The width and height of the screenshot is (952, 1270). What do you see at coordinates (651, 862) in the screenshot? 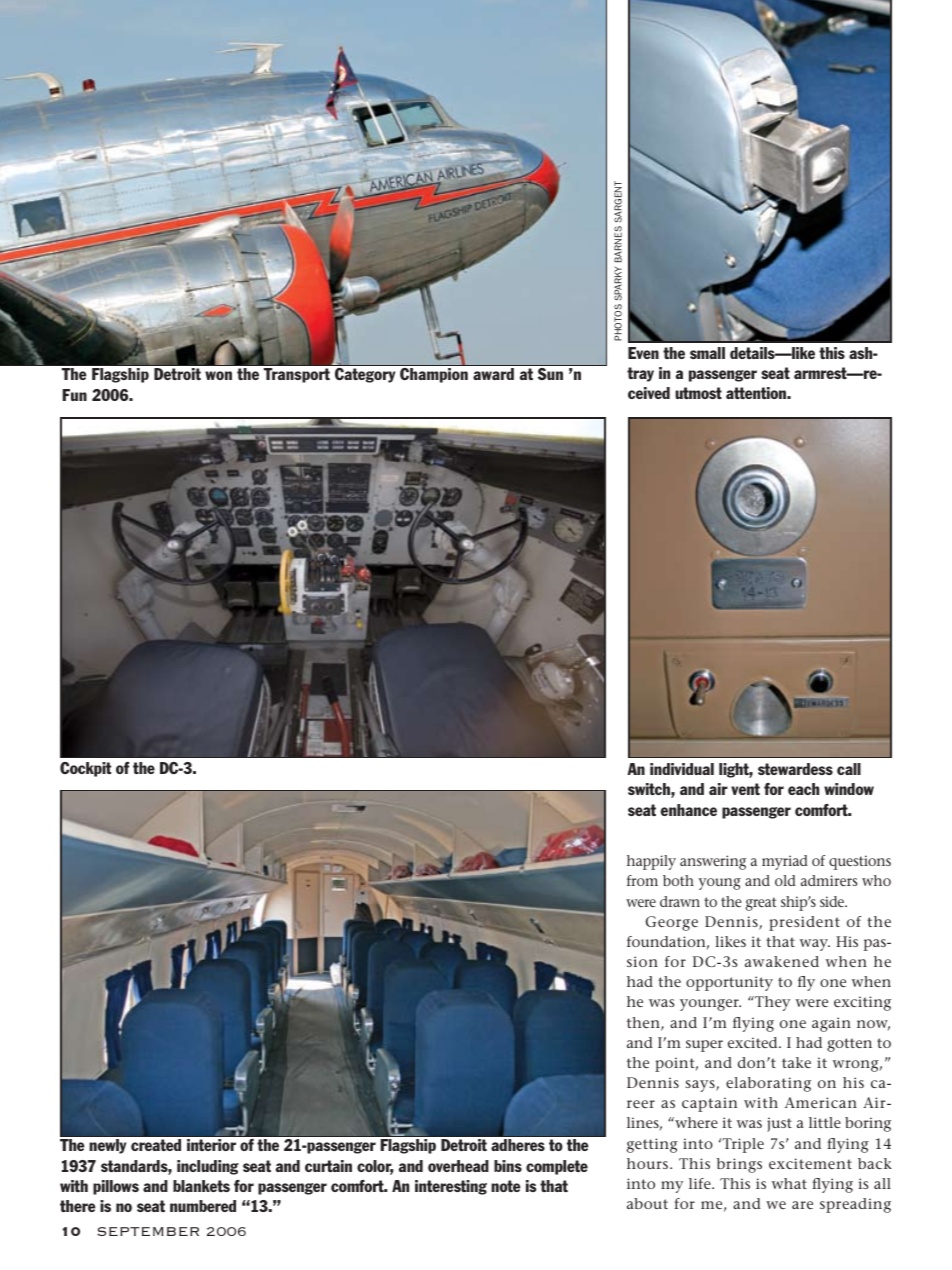
I see `happily` at bounding box center [651, 862].
